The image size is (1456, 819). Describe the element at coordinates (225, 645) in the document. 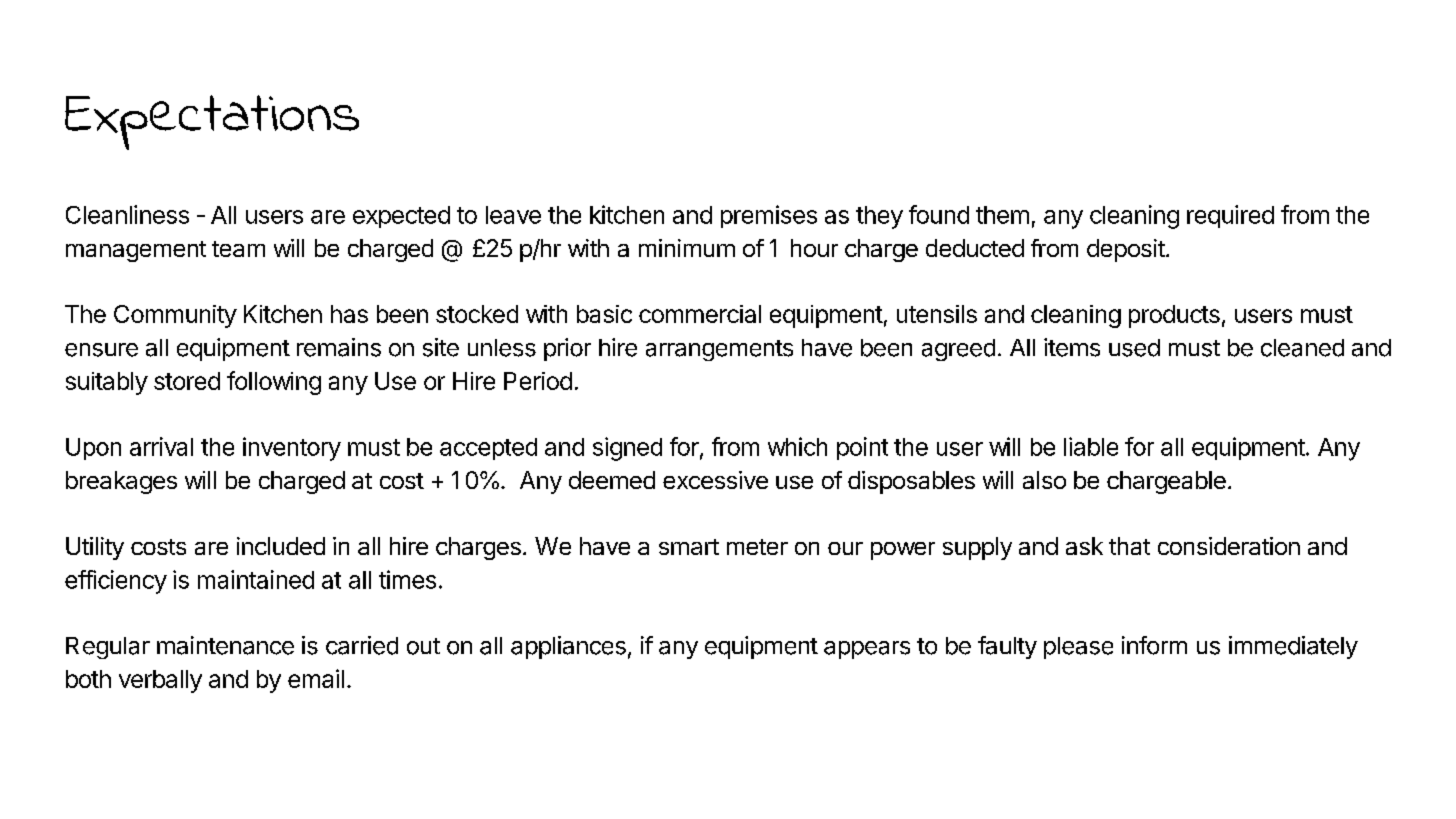

I see `maintenance` at that location.
